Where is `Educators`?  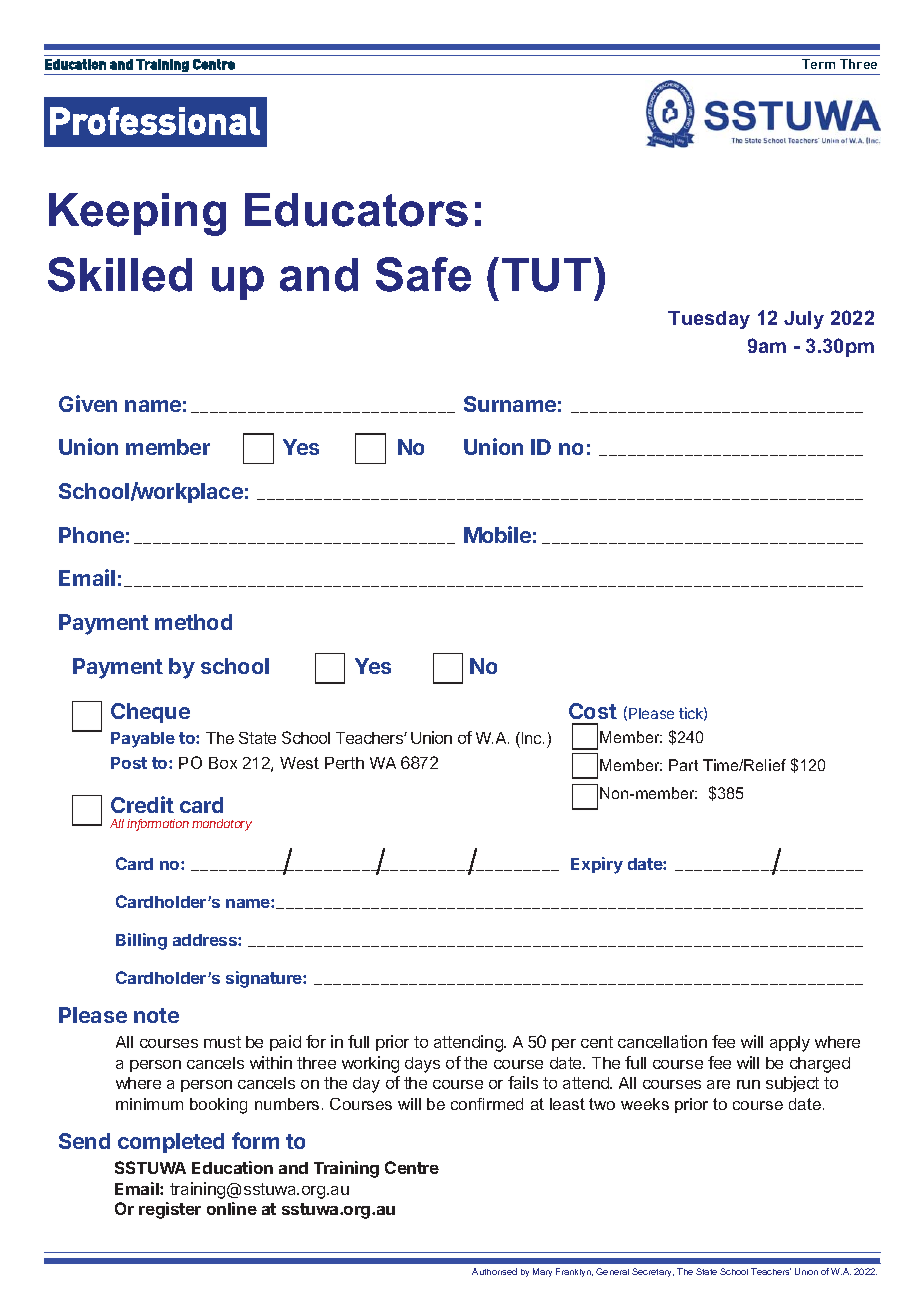
Educators is located at coordinates (356, 210).
